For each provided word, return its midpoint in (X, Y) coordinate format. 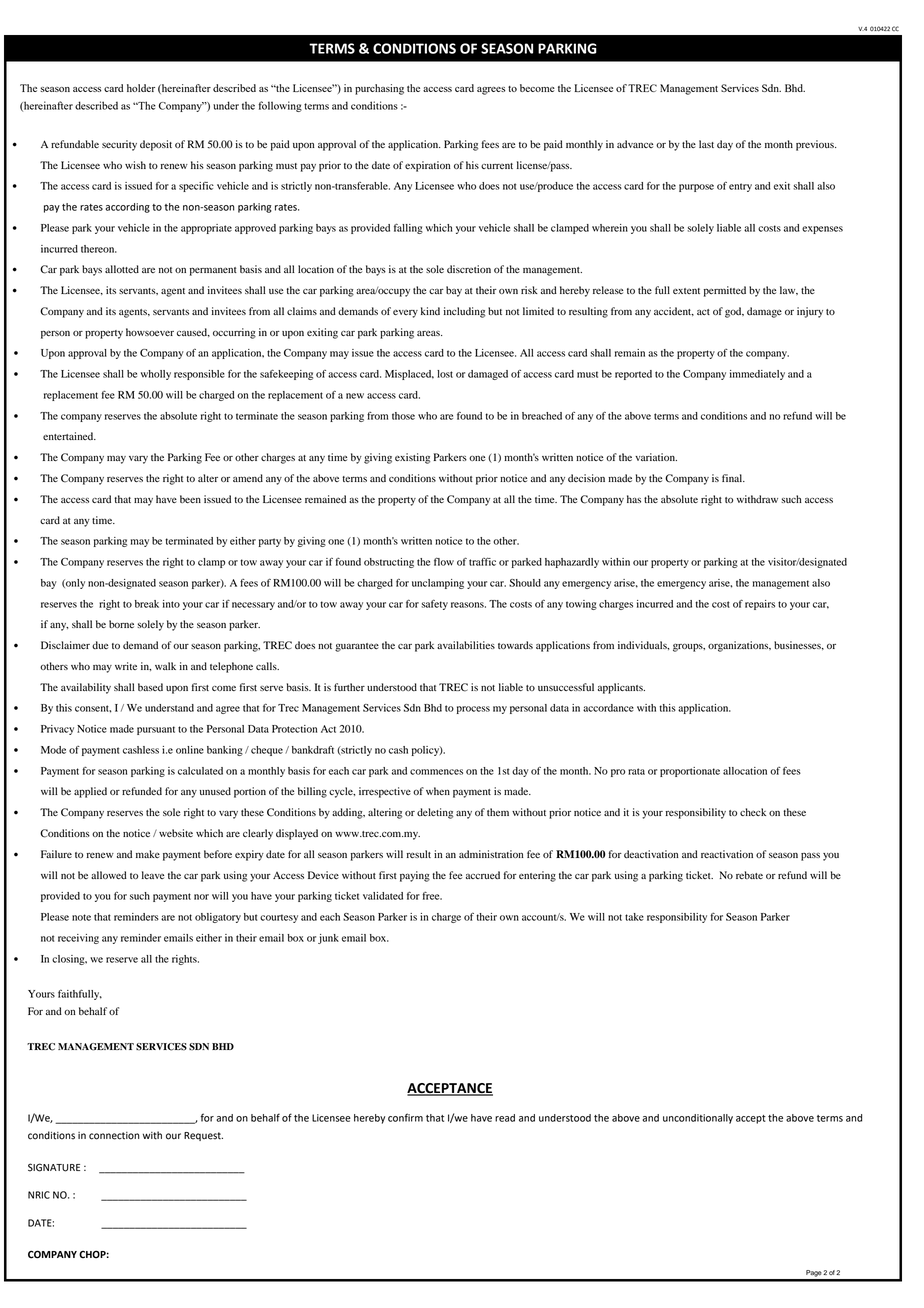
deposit (156, 145)
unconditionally (698, 1119)
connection (114, 1136)
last (706, 144)
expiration (428, 166)
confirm (405, 1117)
